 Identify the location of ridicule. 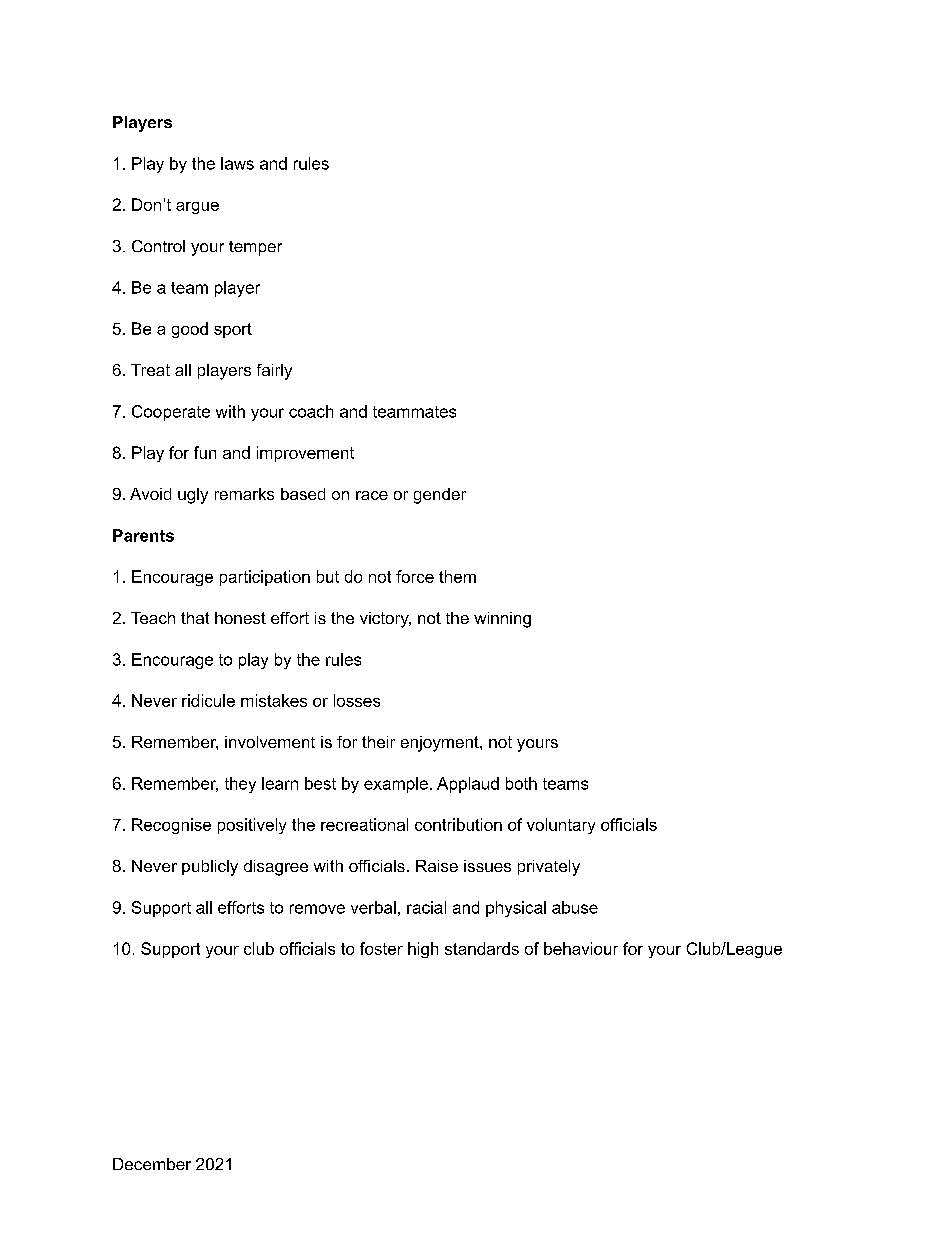
(208, 700).
